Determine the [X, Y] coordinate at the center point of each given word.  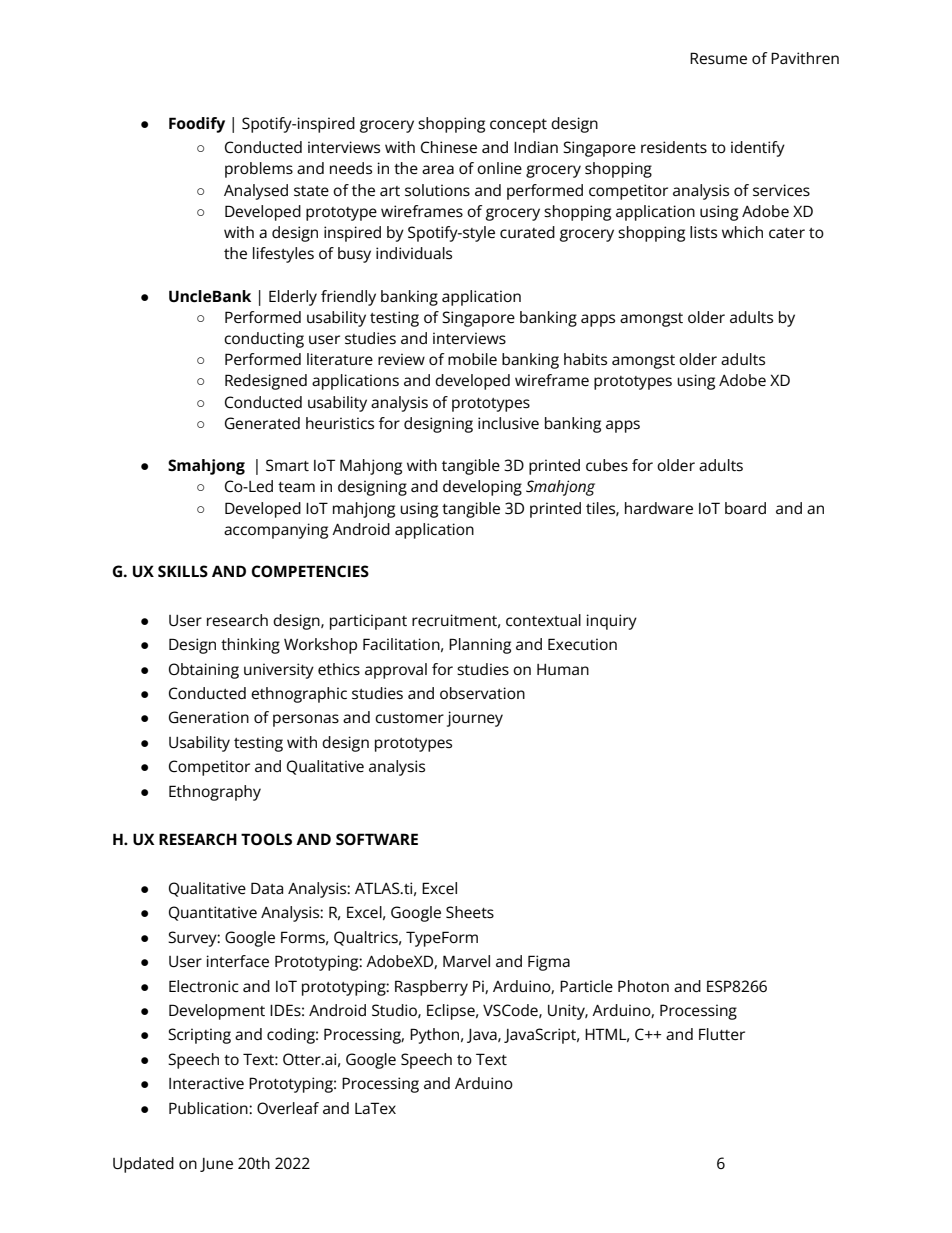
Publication [209, 1108]
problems [259, 170]
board [745, 508]
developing [482, 488]
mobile [472, 359]
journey [475, 719]
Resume [718, 58]
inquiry [611, 622]
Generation [209, 717]
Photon [643, 986]
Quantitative [213, 913]
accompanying [276, 531]
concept [518, 126]
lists [703, 232]
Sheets [470, 912]
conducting [264, 340]
